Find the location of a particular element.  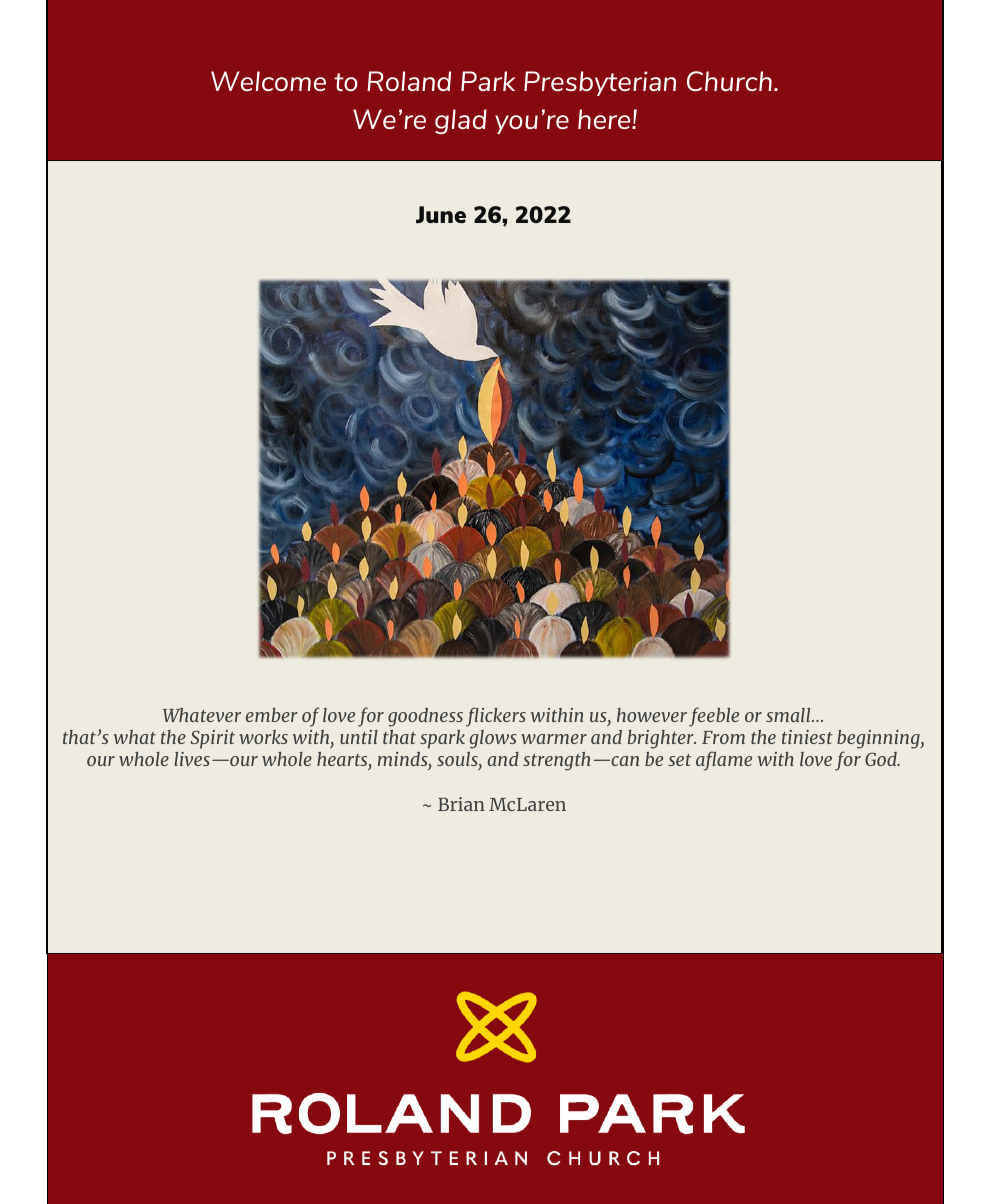

June is located at coordinates (441, 214).
